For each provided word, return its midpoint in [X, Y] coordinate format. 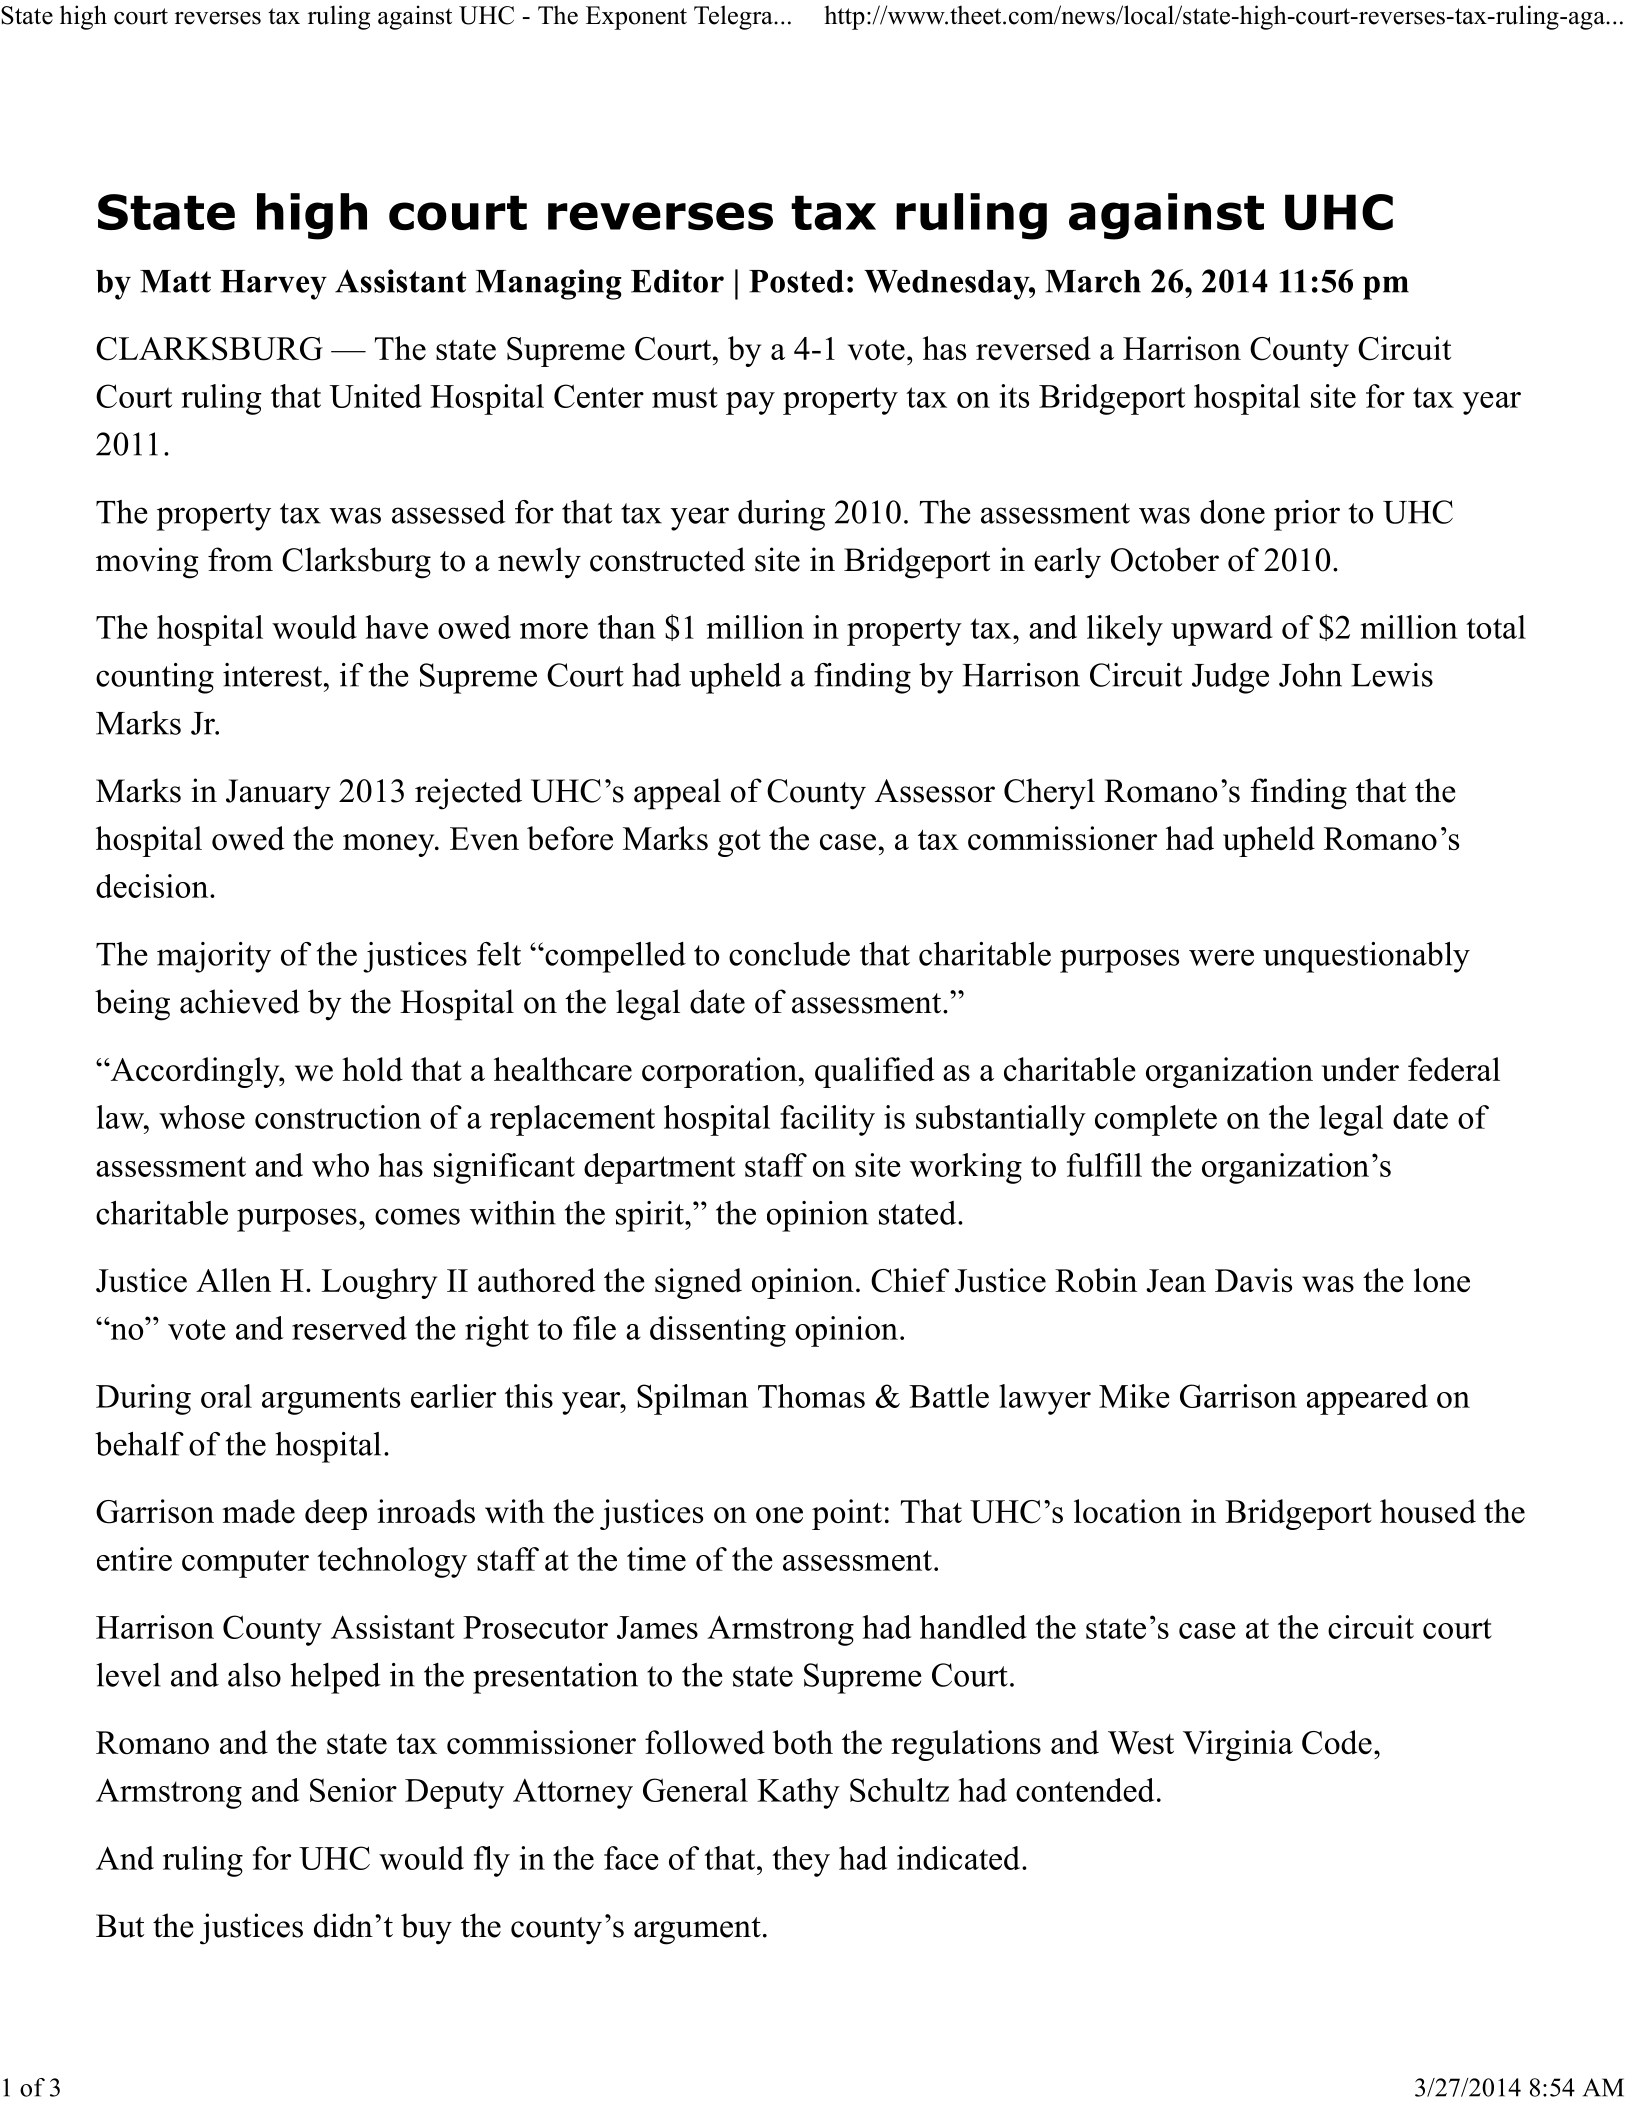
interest [274, 675]
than [627, 627]
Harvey [273, 285]
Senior [353, 1790]
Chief [910, 1280]
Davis [1253, 1280]
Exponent [636, 18]
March [1093, 281]
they [801, 1861]
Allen [233, 1280]
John [1310, 675]
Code [1337, 1742]
